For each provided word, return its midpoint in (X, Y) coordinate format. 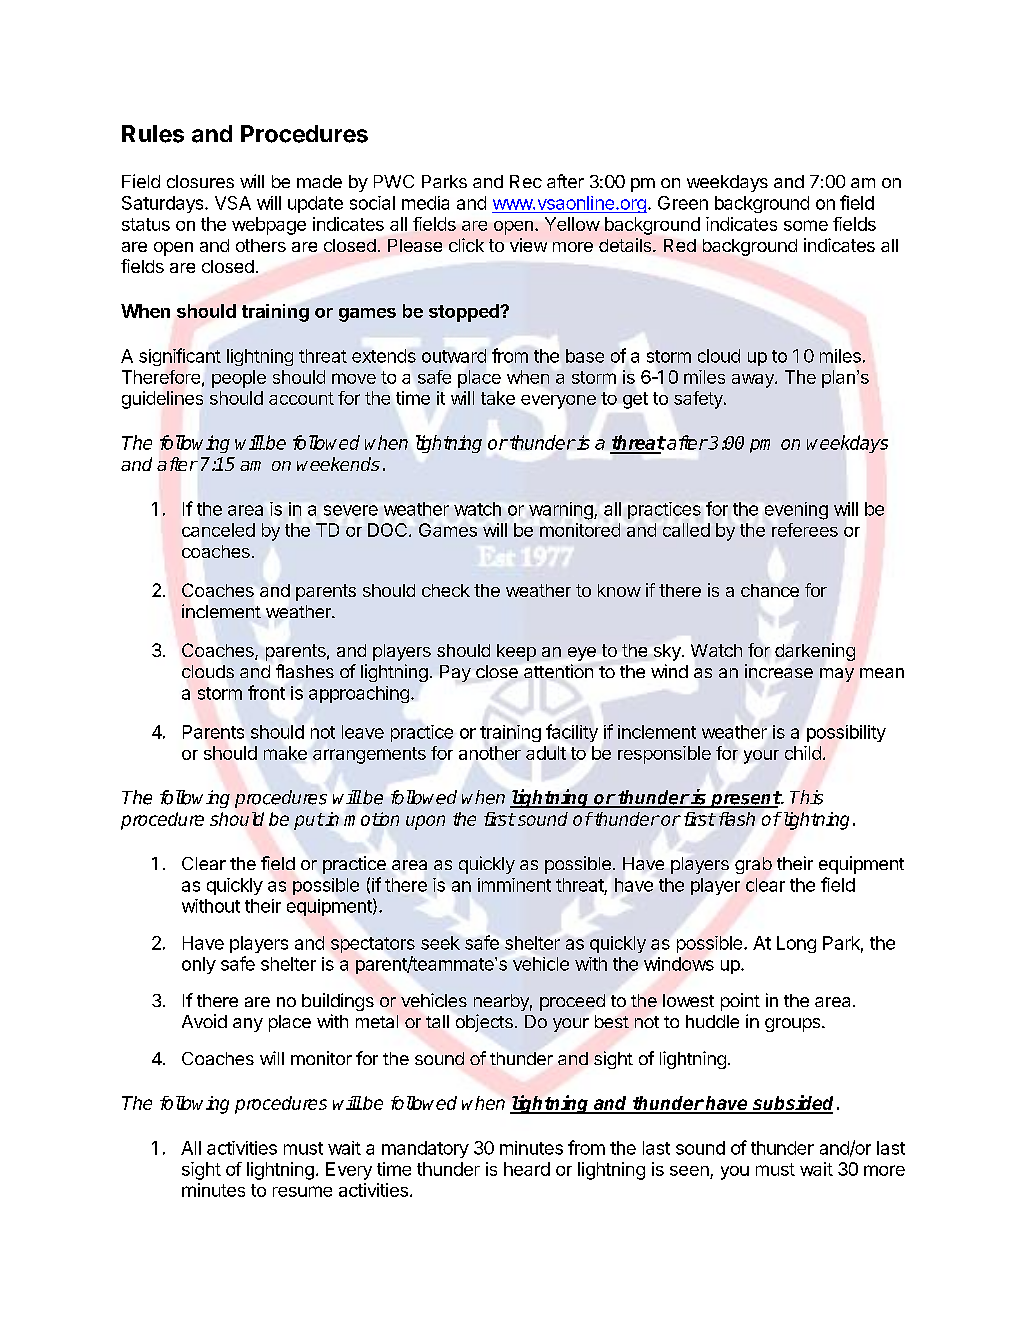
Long (796, 944)
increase (779, 671)
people (239, 379)
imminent (514, 885)
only (199, 965)
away (754, 381)
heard (527, 1169)
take (498, 398)
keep (516, 652)
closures (200, 181)
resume (302, 1191)
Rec (526, 181)
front (266, 692)
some (806, 225)
